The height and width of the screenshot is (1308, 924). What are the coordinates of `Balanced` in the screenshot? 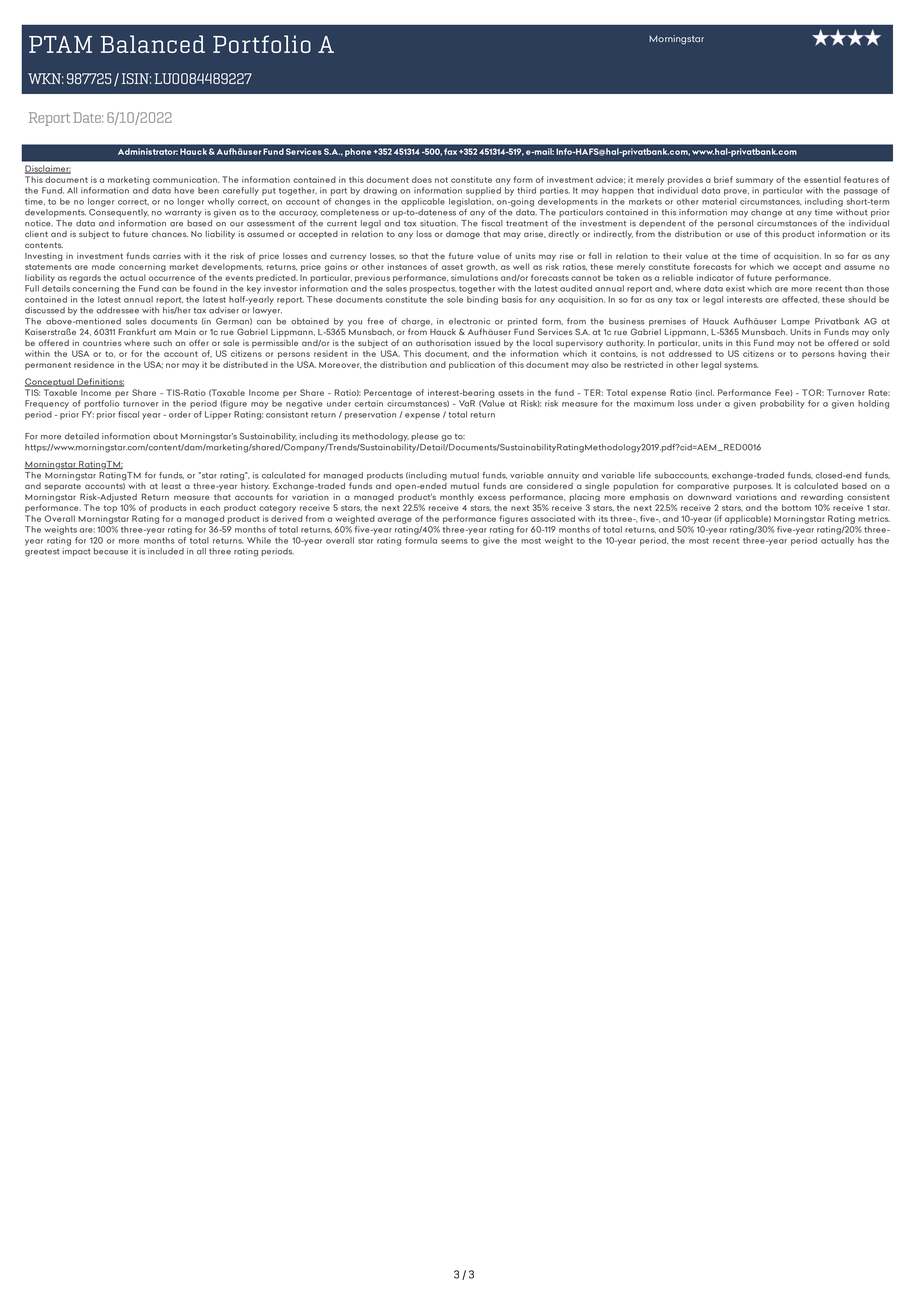 It's located at (153, 44).
